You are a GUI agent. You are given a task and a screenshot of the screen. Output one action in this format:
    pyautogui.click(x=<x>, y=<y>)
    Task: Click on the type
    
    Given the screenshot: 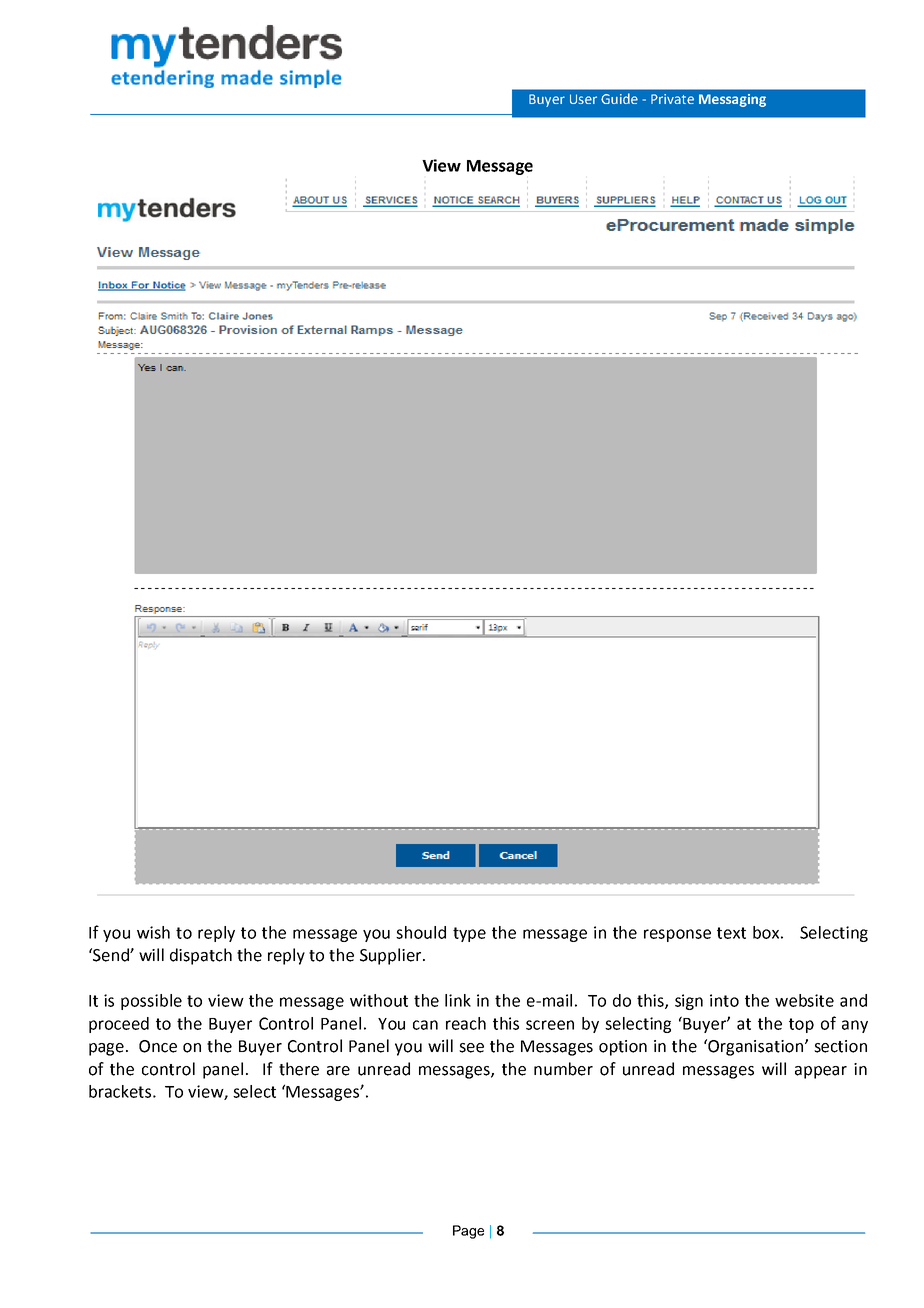 What is the action you would take?
    pyautogui.click(x=469, y=934)
